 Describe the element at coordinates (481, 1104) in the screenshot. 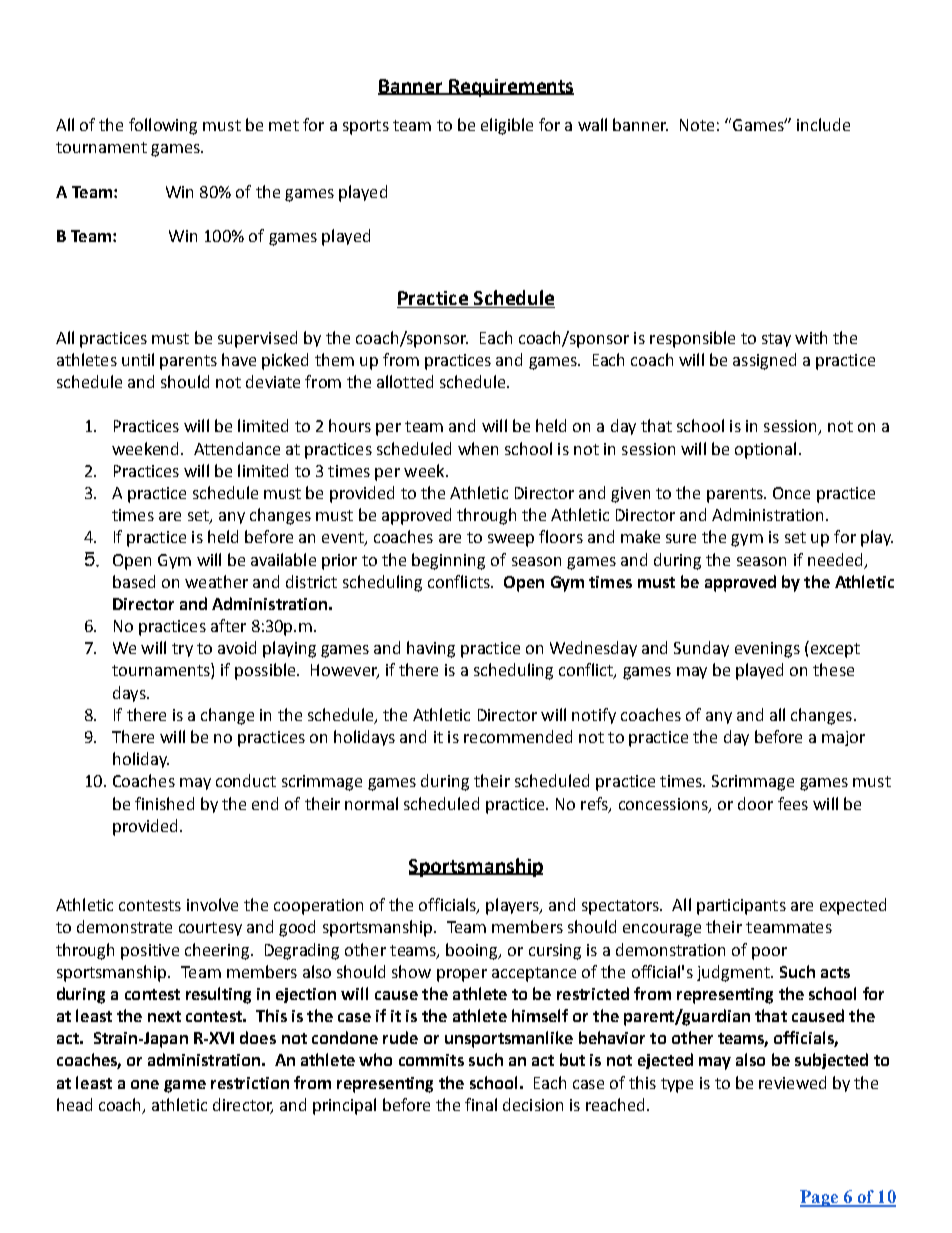

I see `final` at that location.
